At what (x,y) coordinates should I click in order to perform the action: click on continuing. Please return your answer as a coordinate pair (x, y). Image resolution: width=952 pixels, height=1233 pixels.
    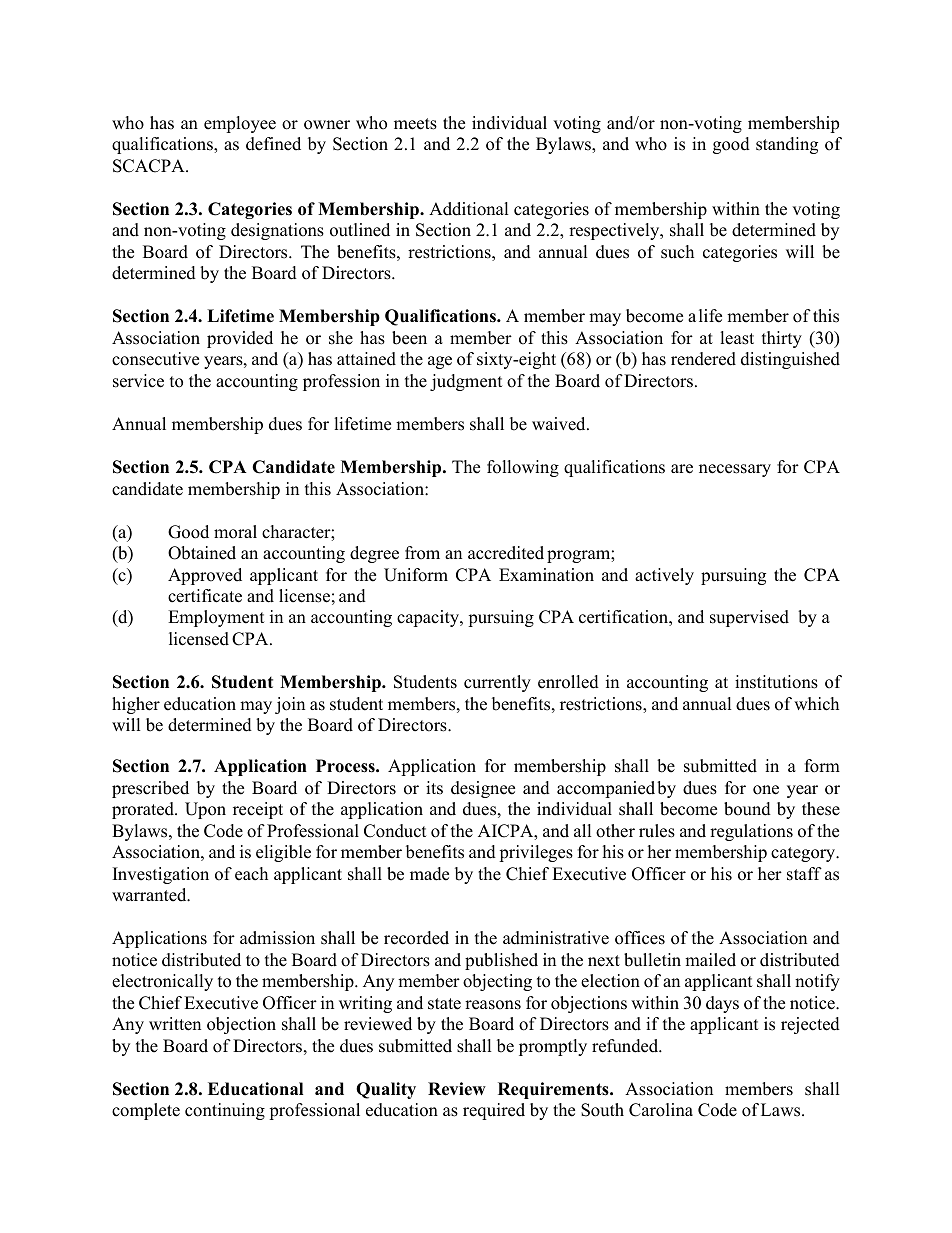
    Looking at the image, I should click on (225, 1111).
